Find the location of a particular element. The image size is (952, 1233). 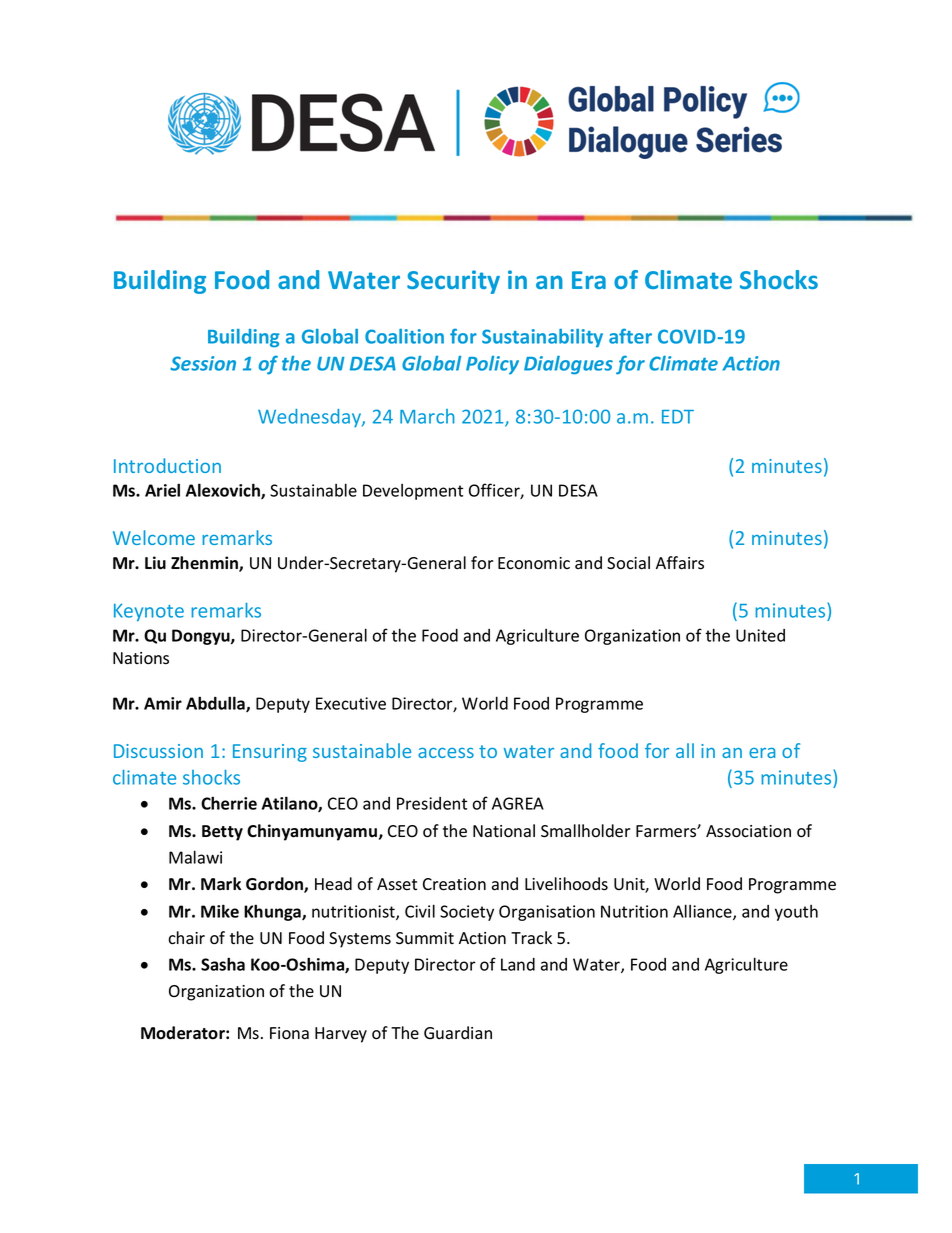

Association is located at coordinates (748, 831).
